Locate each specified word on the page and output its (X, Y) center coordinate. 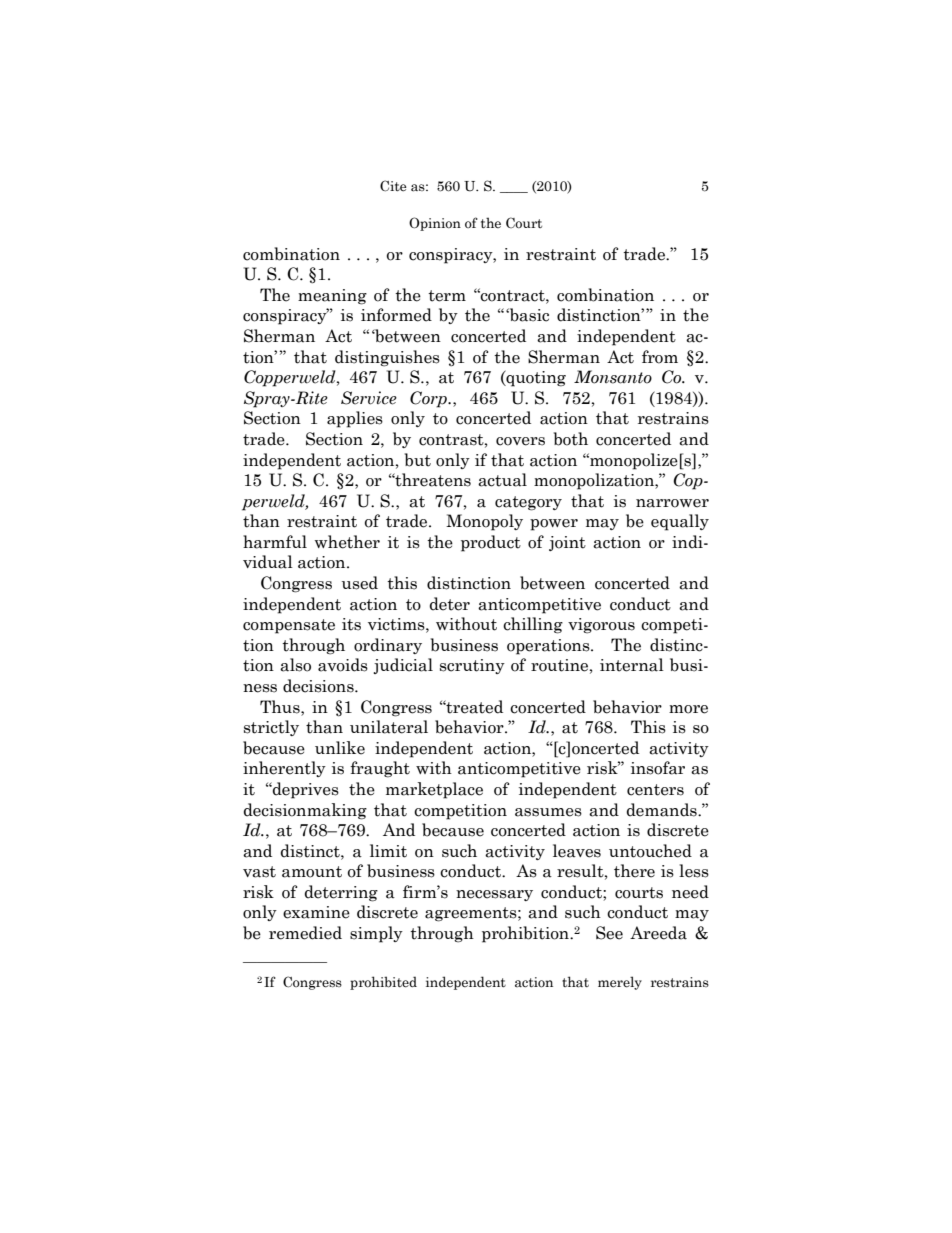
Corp (429, 399)
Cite (393, 186)
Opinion (435, 224)
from (660, 357)
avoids (343, 665)
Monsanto (613, 377)
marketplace (434, 790)
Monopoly (484, 522)
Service (369, 398)
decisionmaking (305, 811)
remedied (305, 933)
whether (347, 542)
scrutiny (472, 666)
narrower (672, 503)
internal (632, 665)
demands (662, 810)
